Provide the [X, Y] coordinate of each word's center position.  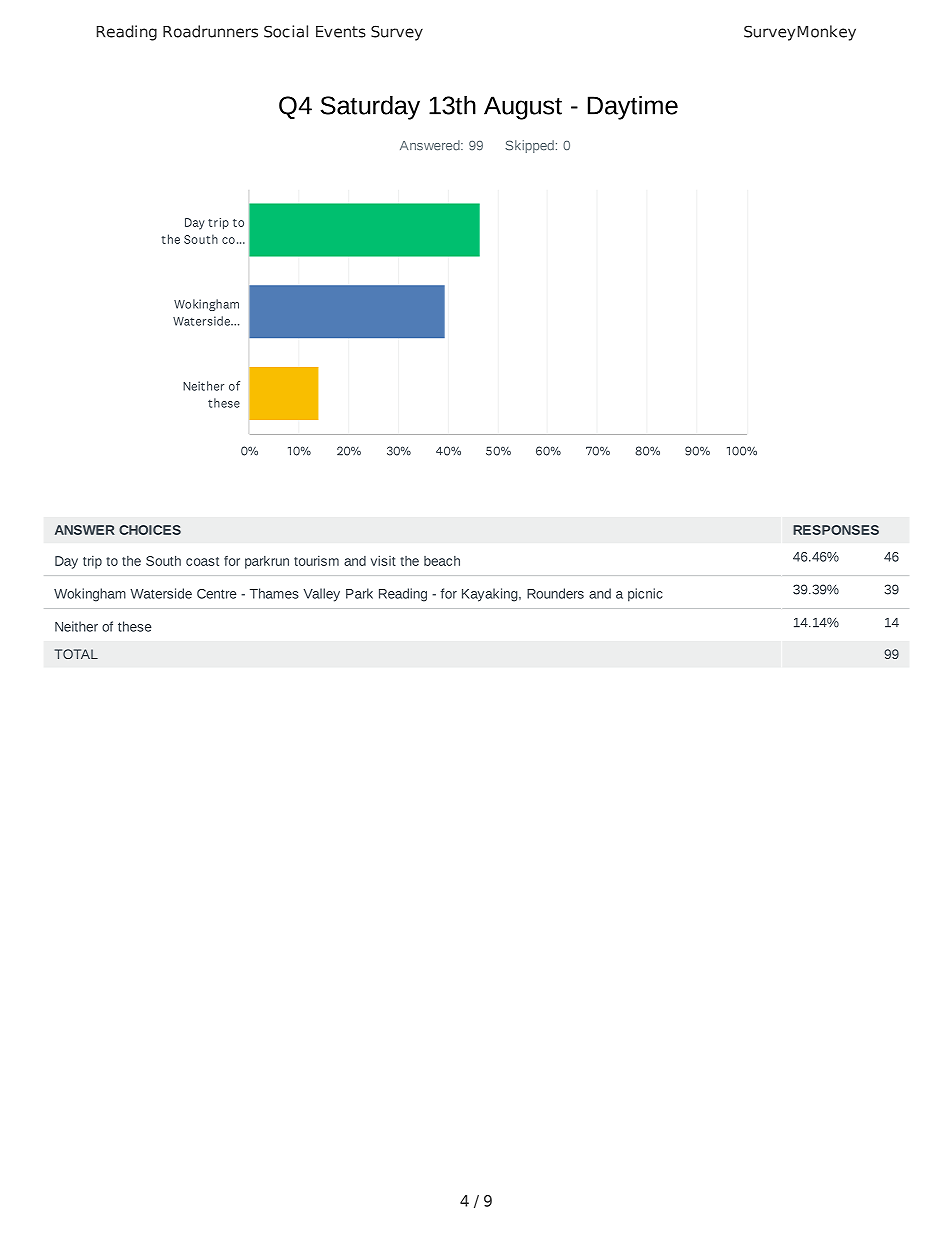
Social [286, 31]
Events [341, 32]
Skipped [529, 146]
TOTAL [76, 654]
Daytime [633, 107]
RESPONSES [836, 530]
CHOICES [150, 530]
